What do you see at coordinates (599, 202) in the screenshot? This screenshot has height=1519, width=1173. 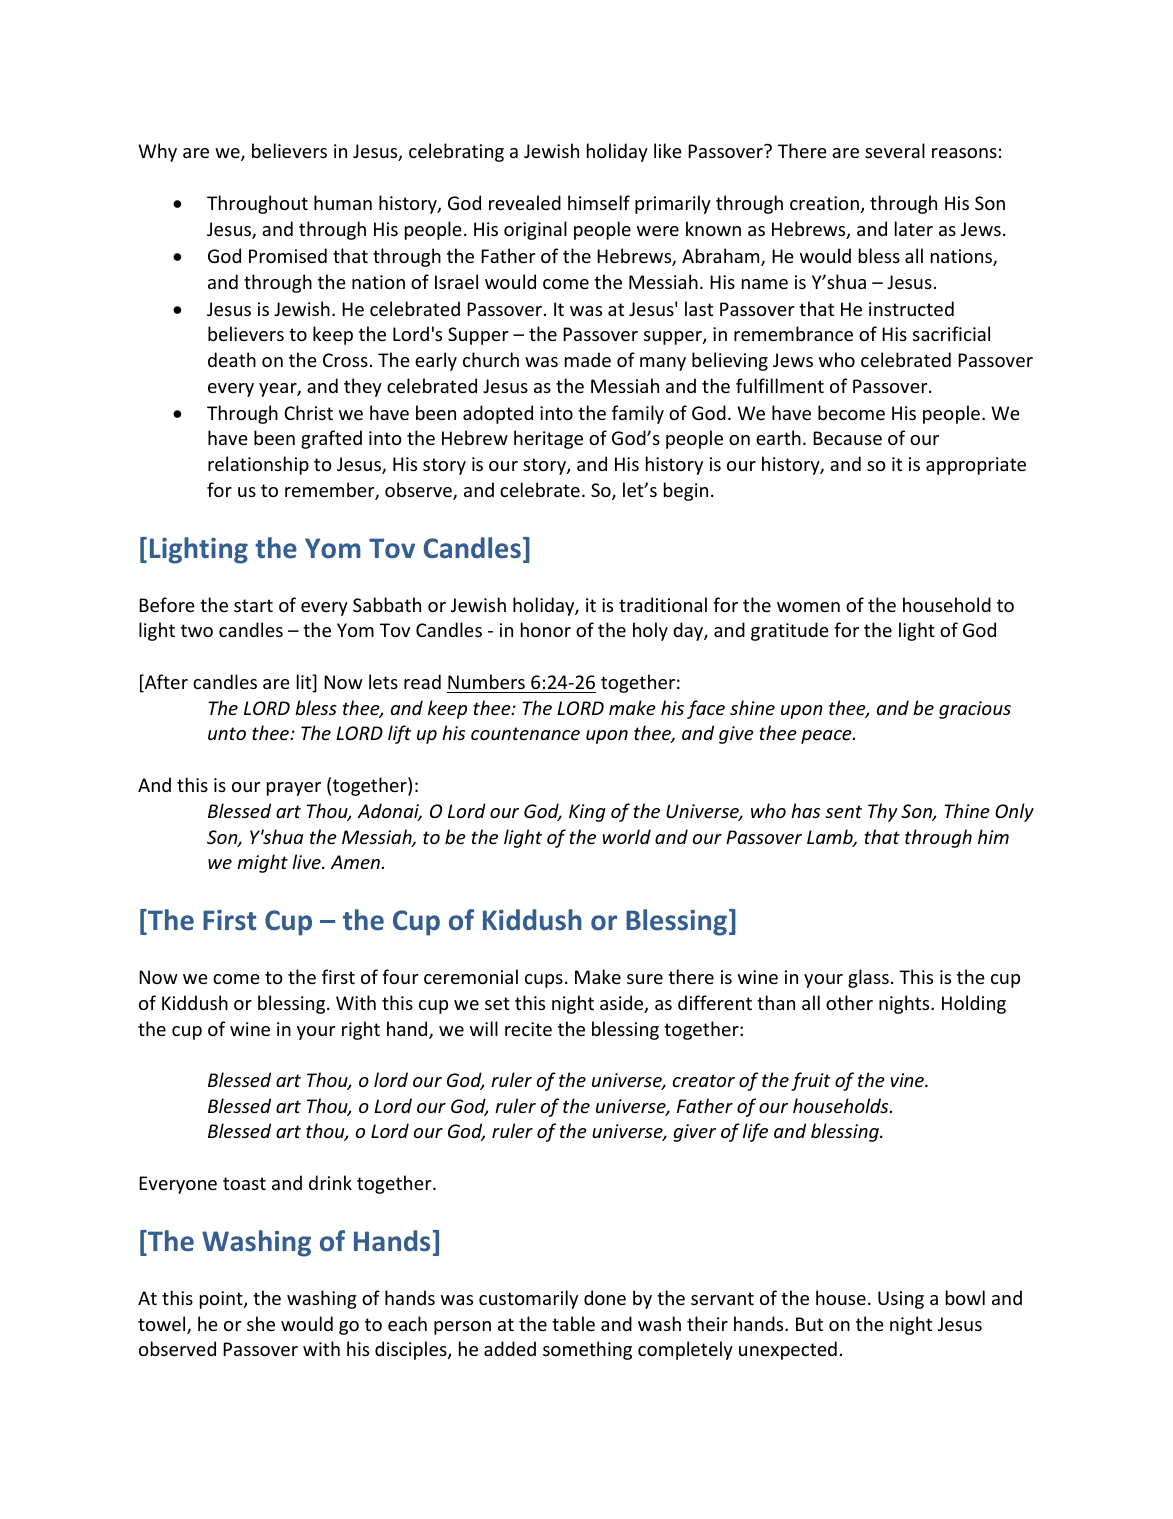 I see `himself` at bounding box center [599, 202].
